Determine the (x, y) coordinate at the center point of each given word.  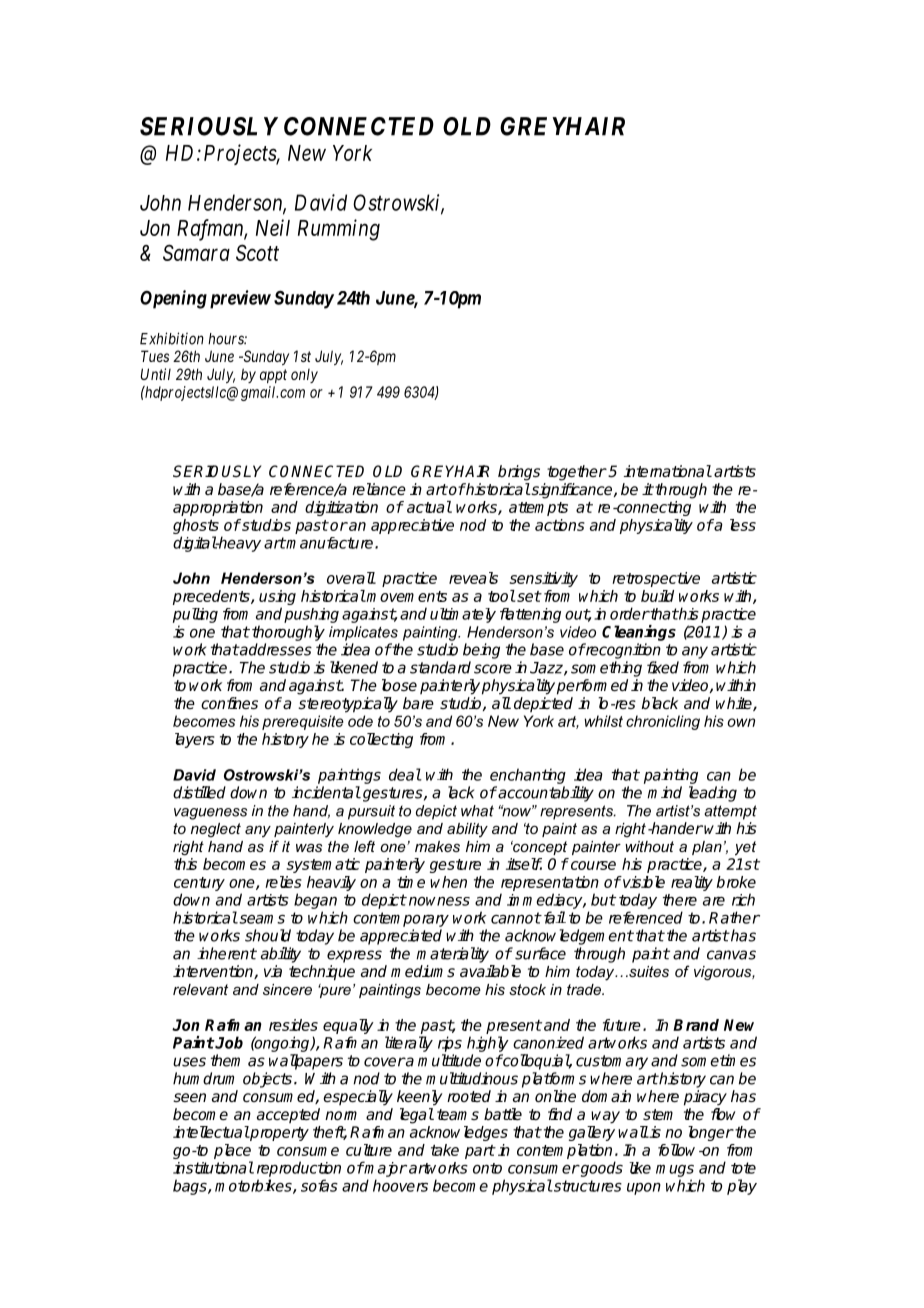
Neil (273, 227)
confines (229, 703)
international (668, 471)
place (232, 1151)
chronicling (663, 722)
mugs (675, 1171)
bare (418, 703)
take (445, 1150)
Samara (196, 252)
